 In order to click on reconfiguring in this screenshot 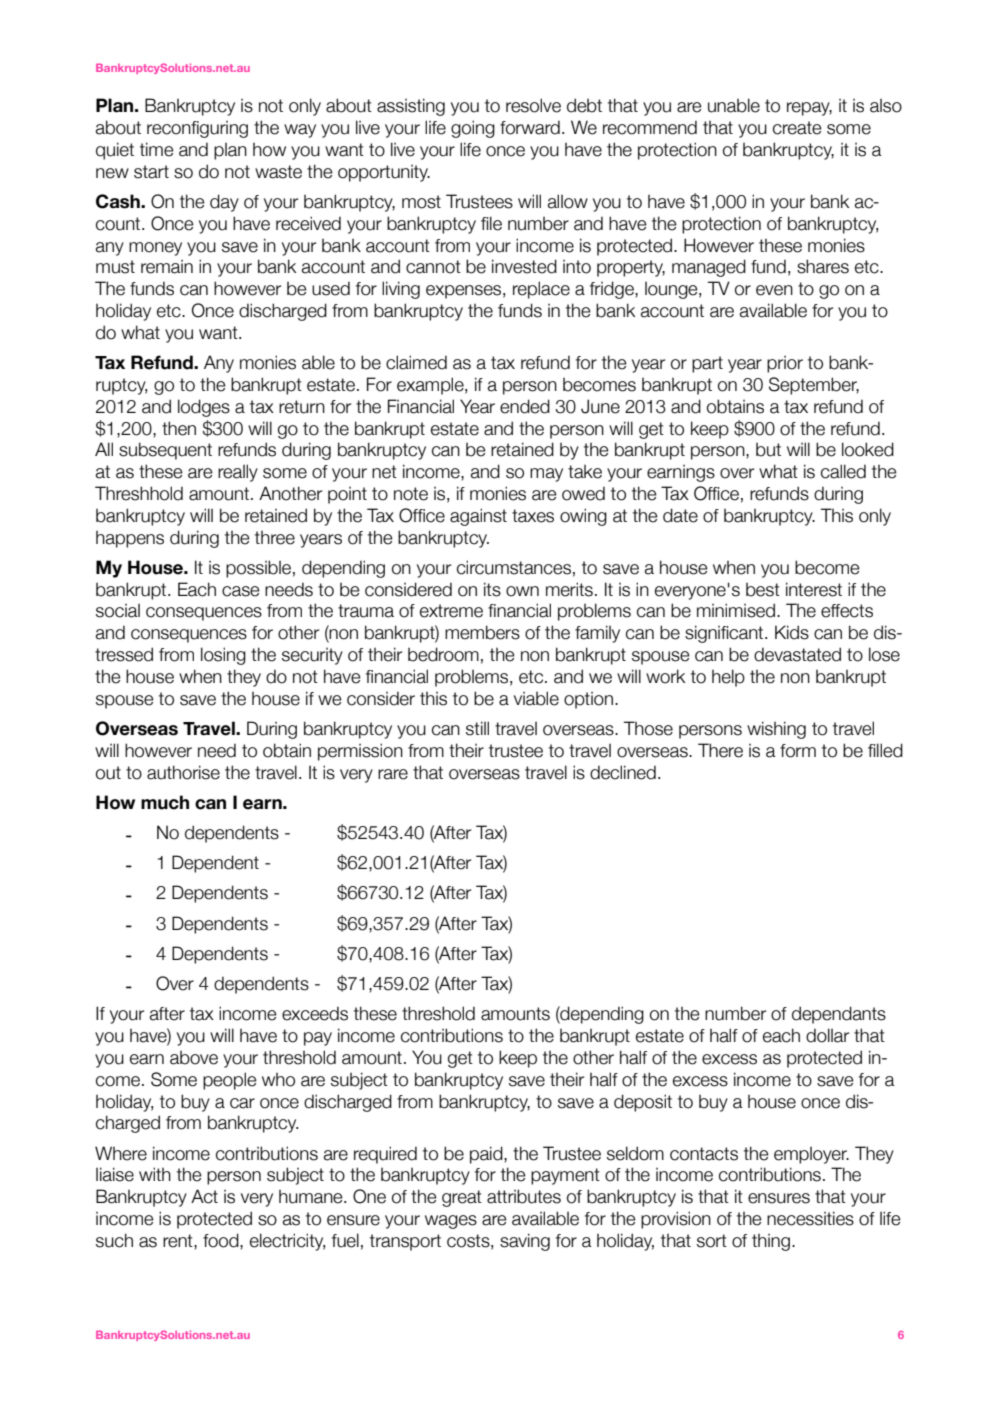, I will do `click(197, 129)`.
